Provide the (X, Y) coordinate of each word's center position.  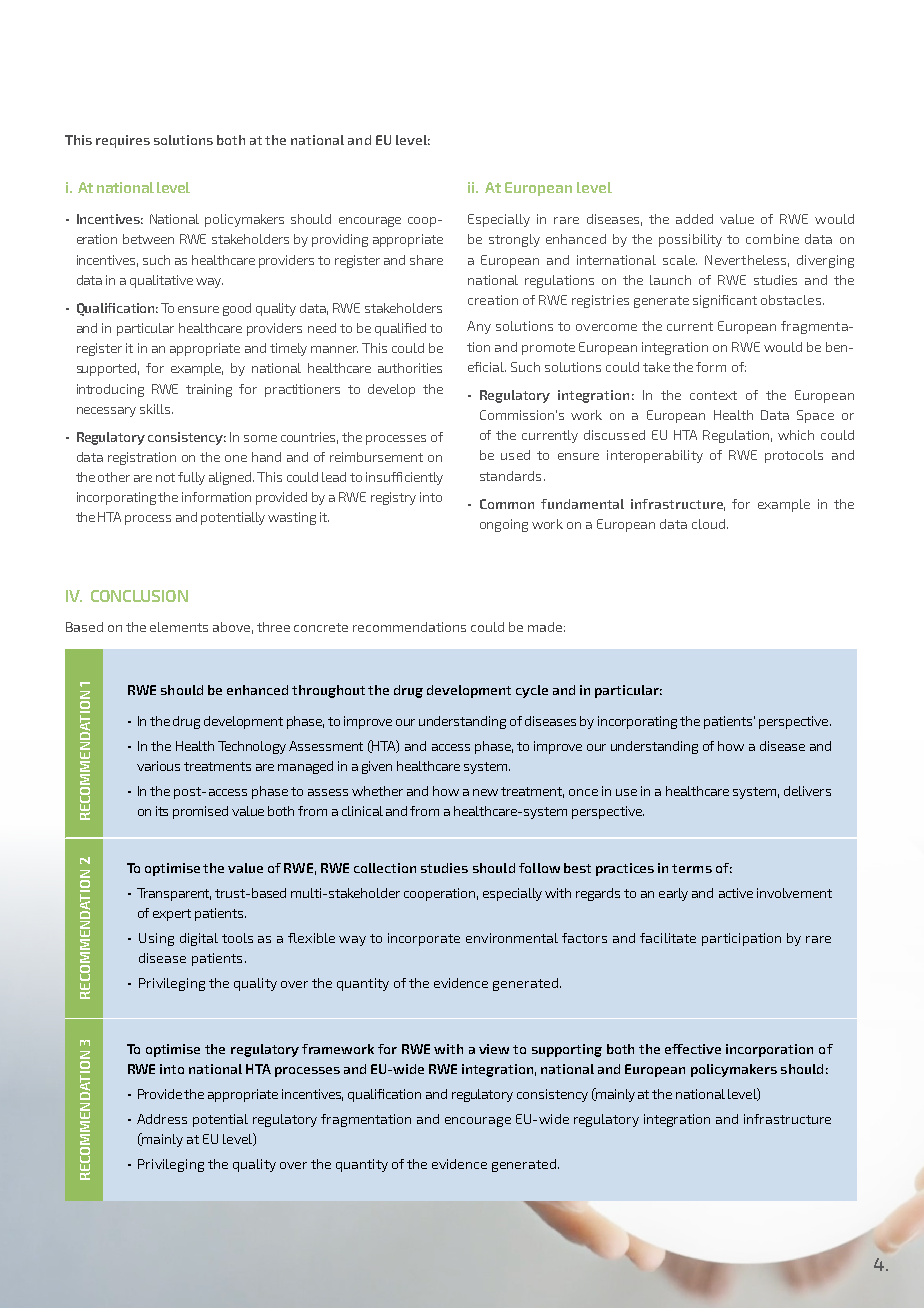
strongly (514, 240)
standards (510, 476)
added (694, 219)
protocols (794, 456)
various (158, 766)
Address (162, 1119)
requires (123, 141)
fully (191, 478)
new (485, 792)
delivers (807, 791)
